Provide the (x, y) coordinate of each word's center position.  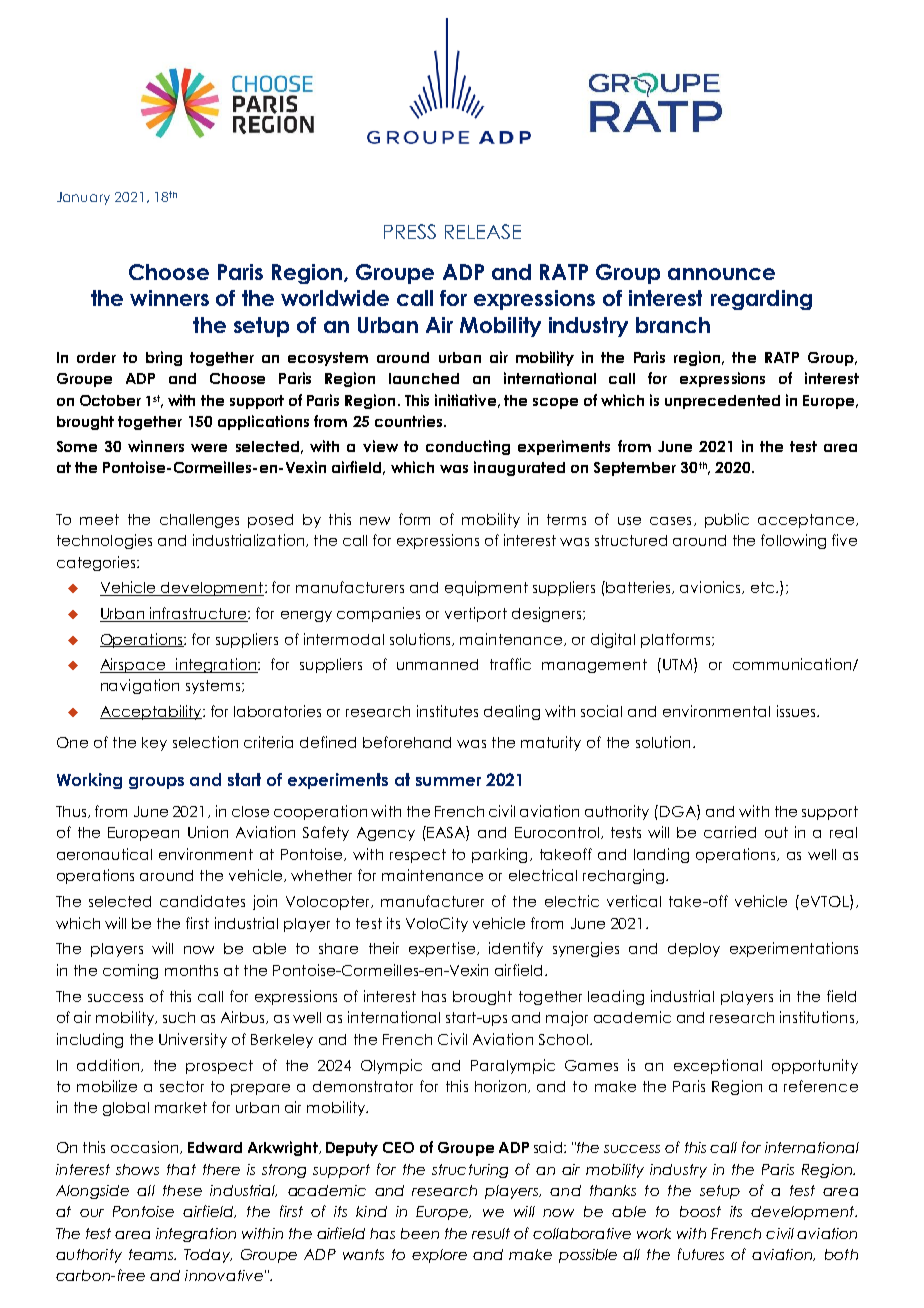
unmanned (437, 664)
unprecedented (722, 402)
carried (730, 832)
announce (721, 274)
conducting (468, 447)
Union (208, 832)
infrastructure (198, 614)
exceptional (718, 1066)
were (209, 448)
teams (152, 1254)
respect (418, 856)
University (193, 1040)
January (83, 198)
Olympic (391, 1066)
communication (792, 664)
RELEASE (483, 231)
